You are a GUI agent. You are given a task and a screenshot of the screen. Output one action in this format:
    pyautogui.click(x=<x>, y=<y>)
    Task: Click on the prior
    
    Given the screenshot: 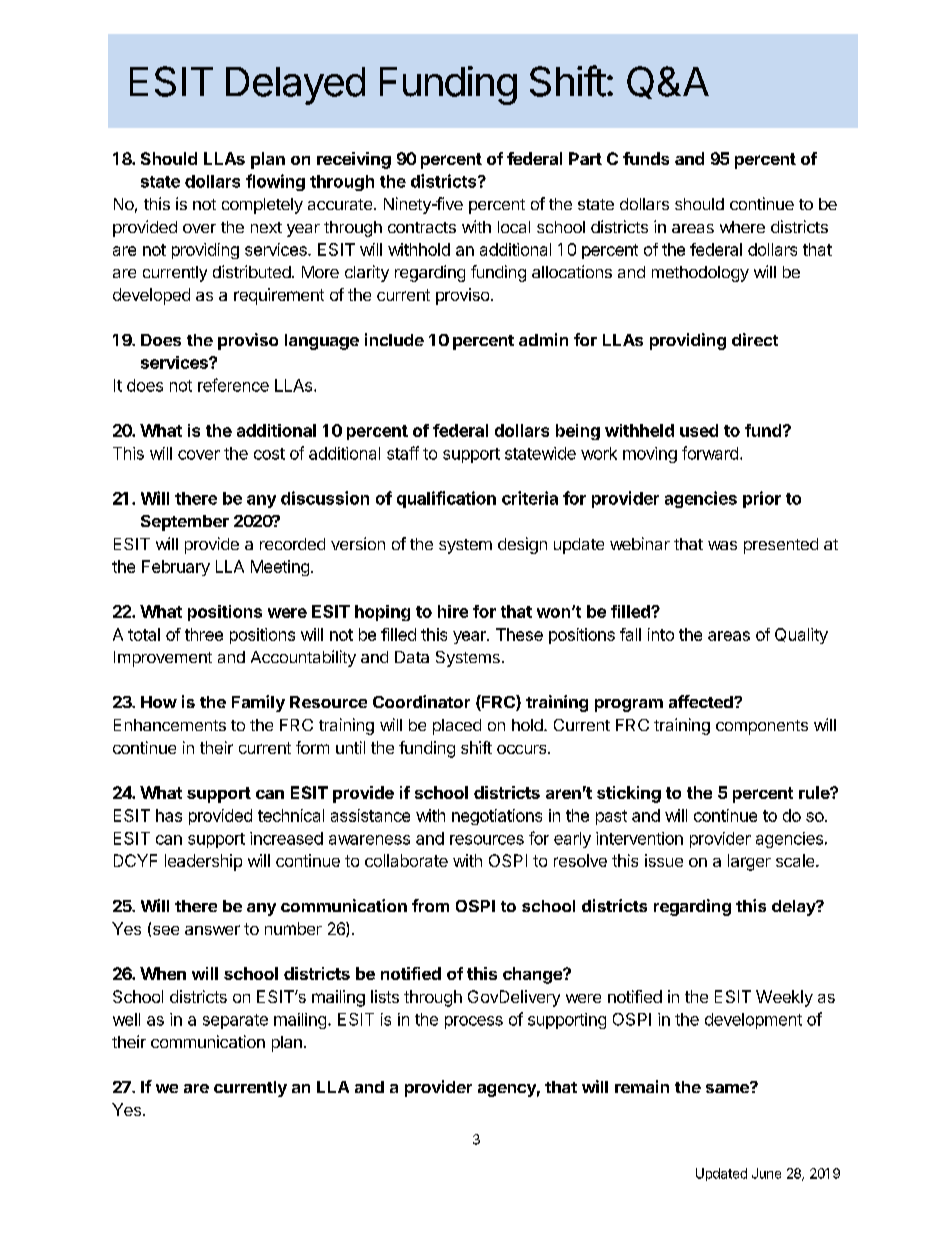 What is the action you would take?
    pyautogui.click(x=762, y=499)
